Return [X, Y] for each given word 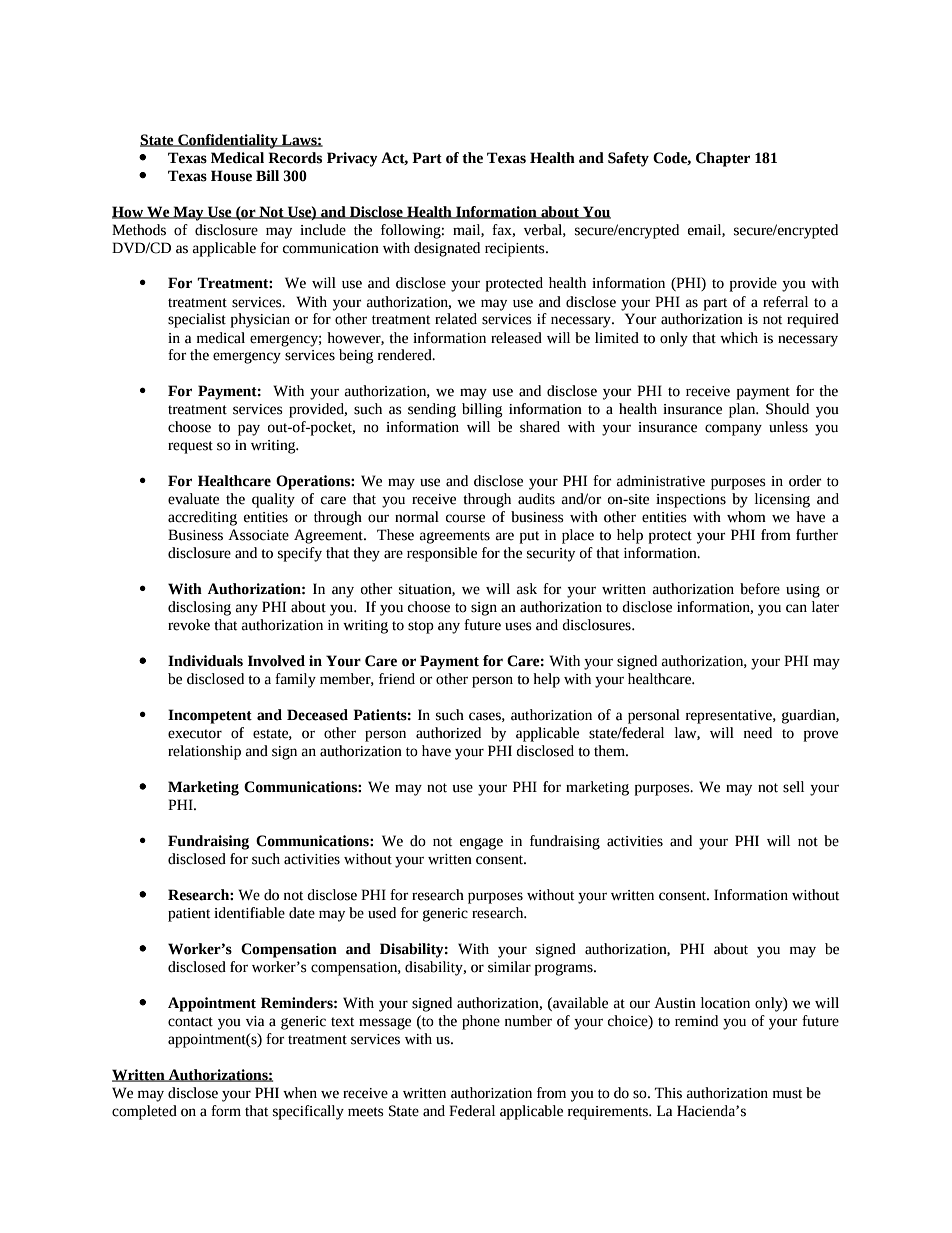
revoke [189, 625]
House [231, 176]
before [760, 589]
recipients [516, 250]
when [300, 1093]
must [787, 1094]
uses [518, 626]
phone [481, 1022]
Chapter [723, 159]
